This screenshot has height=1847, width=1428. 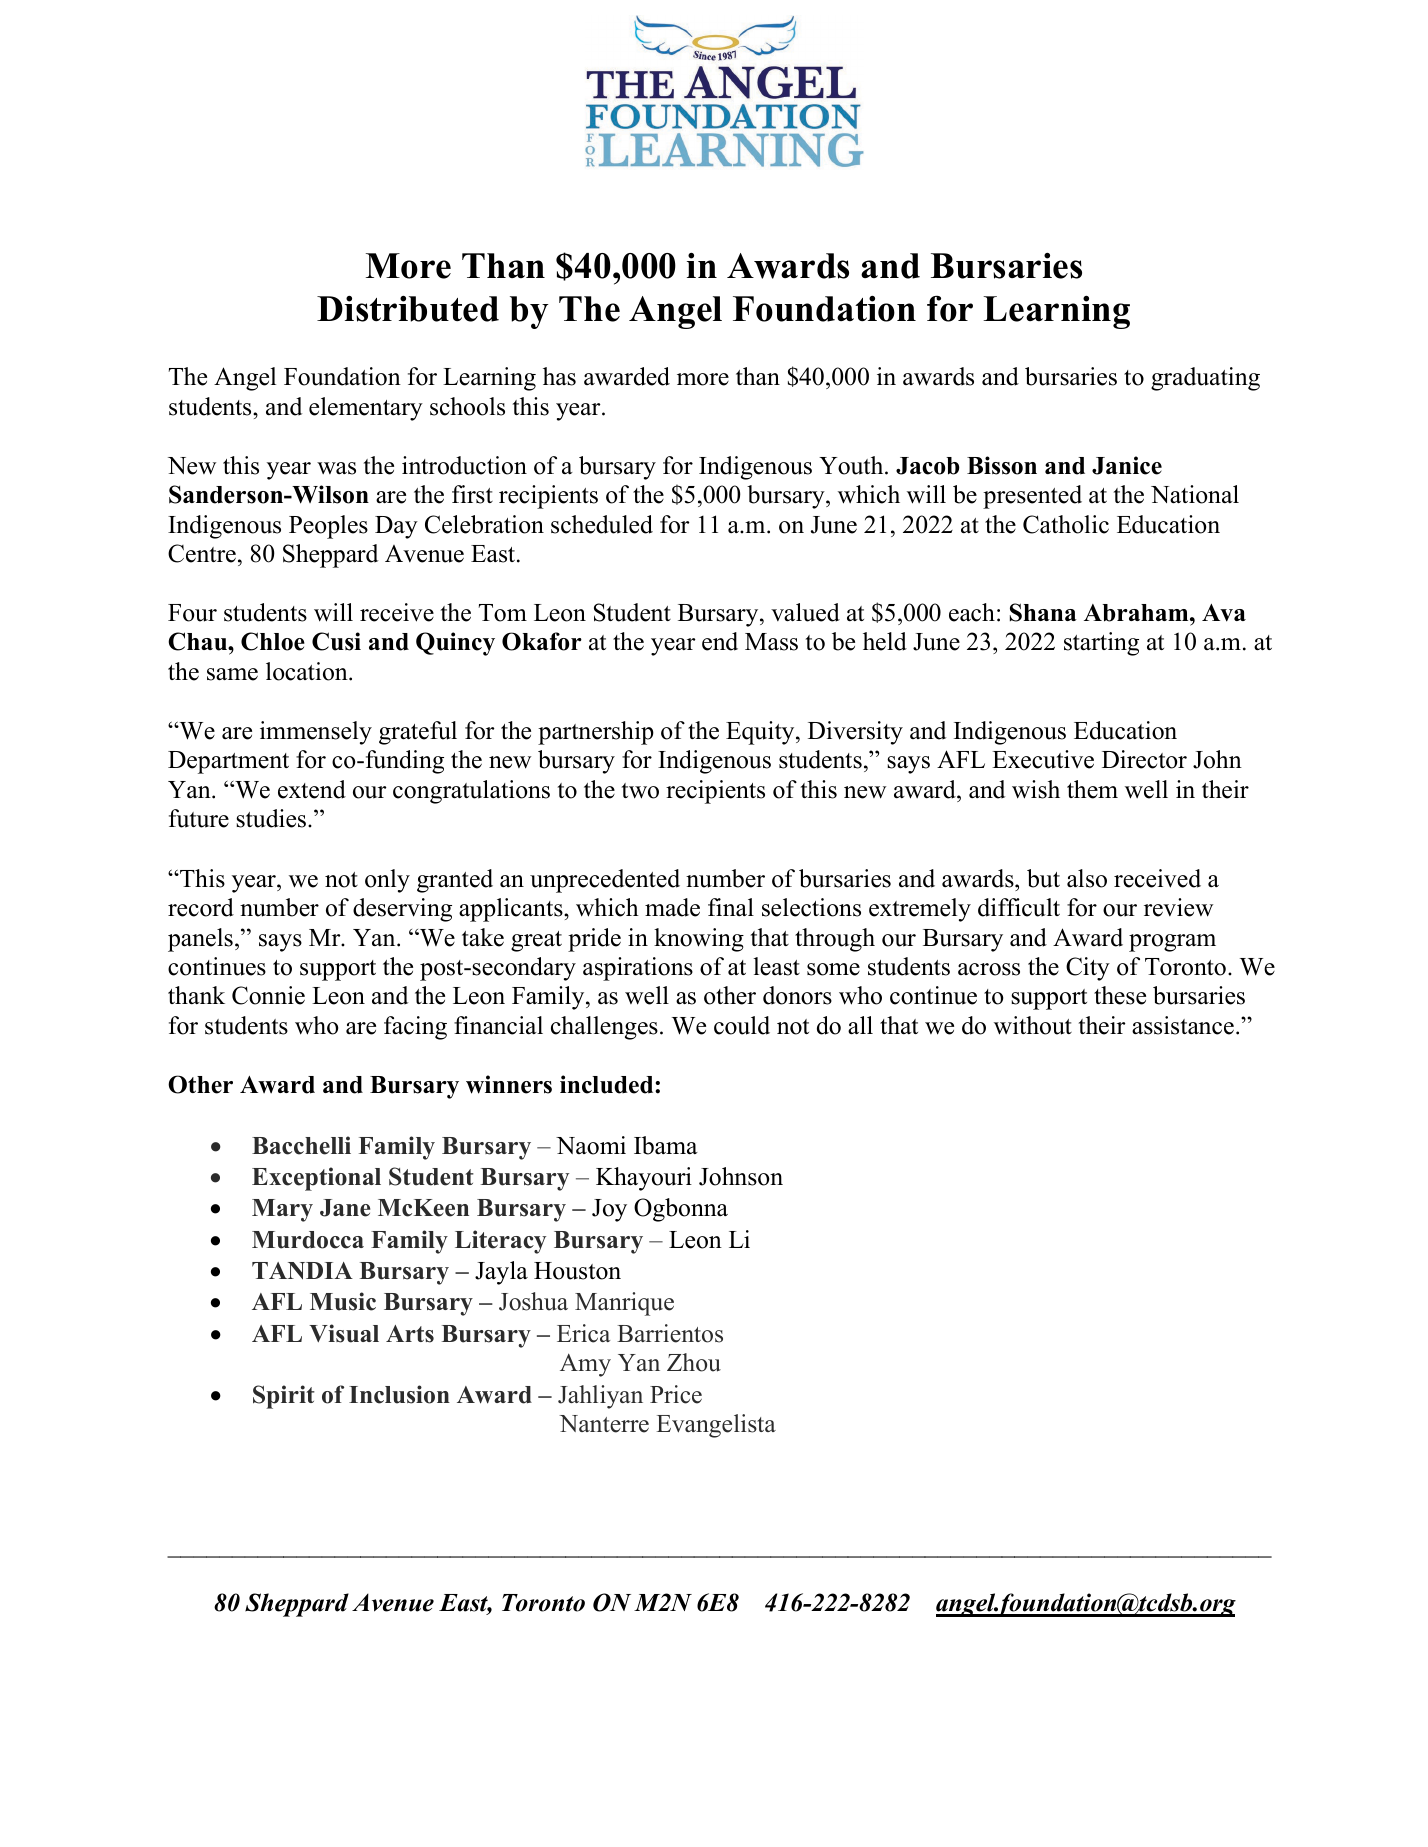 I want to click on could, so click(x=742, y=1025).
